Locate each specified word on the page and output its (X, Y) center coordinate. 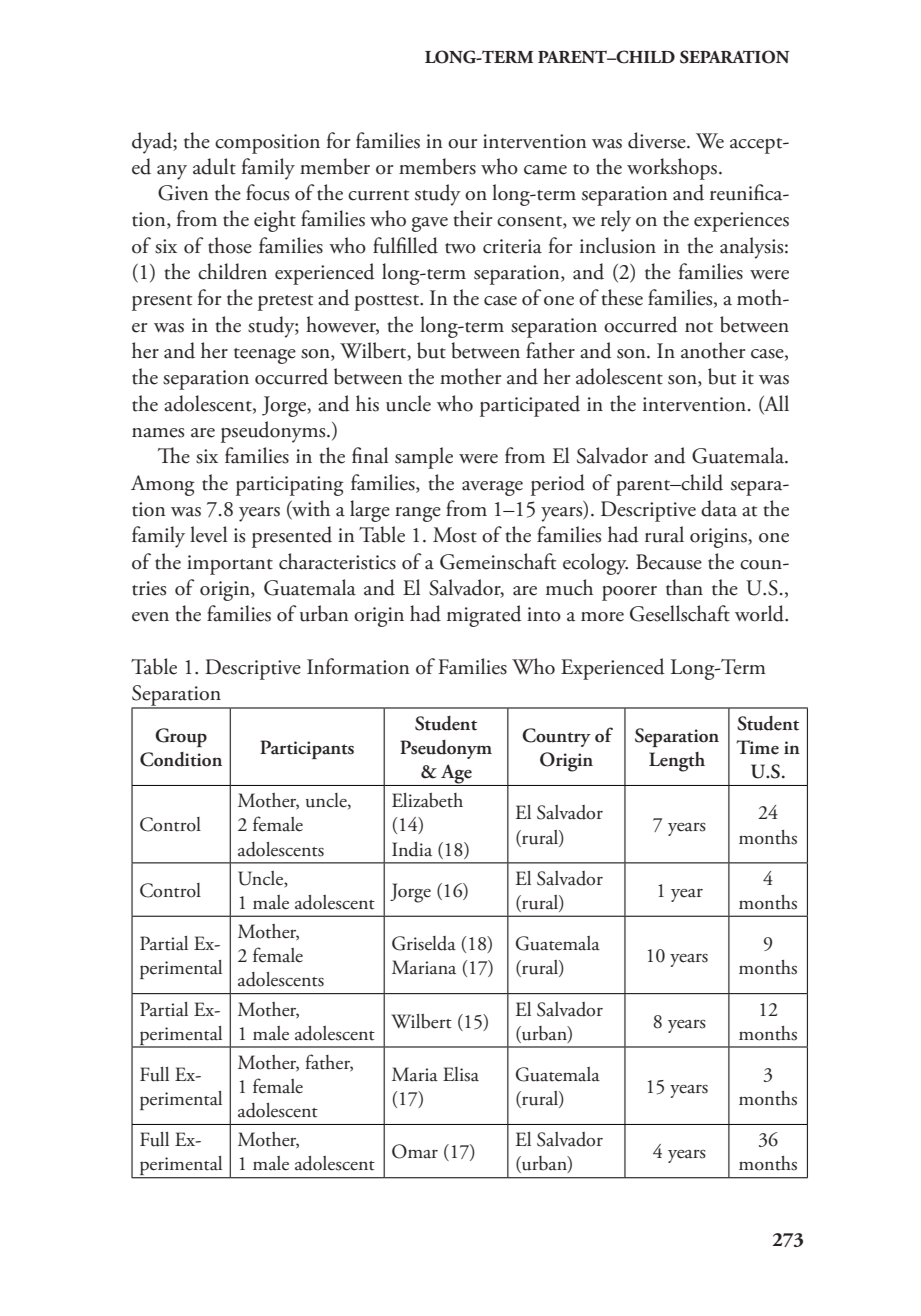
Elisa (461, 1074)
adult (214, 166)
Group (181, 737)
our (462, 144)
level (208, 534)
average (492, 488)
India (412, 849)
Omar (415, 1151)
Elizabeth (427, 800)
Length (677, 762)
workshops (672, 169)
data (719, 508)
